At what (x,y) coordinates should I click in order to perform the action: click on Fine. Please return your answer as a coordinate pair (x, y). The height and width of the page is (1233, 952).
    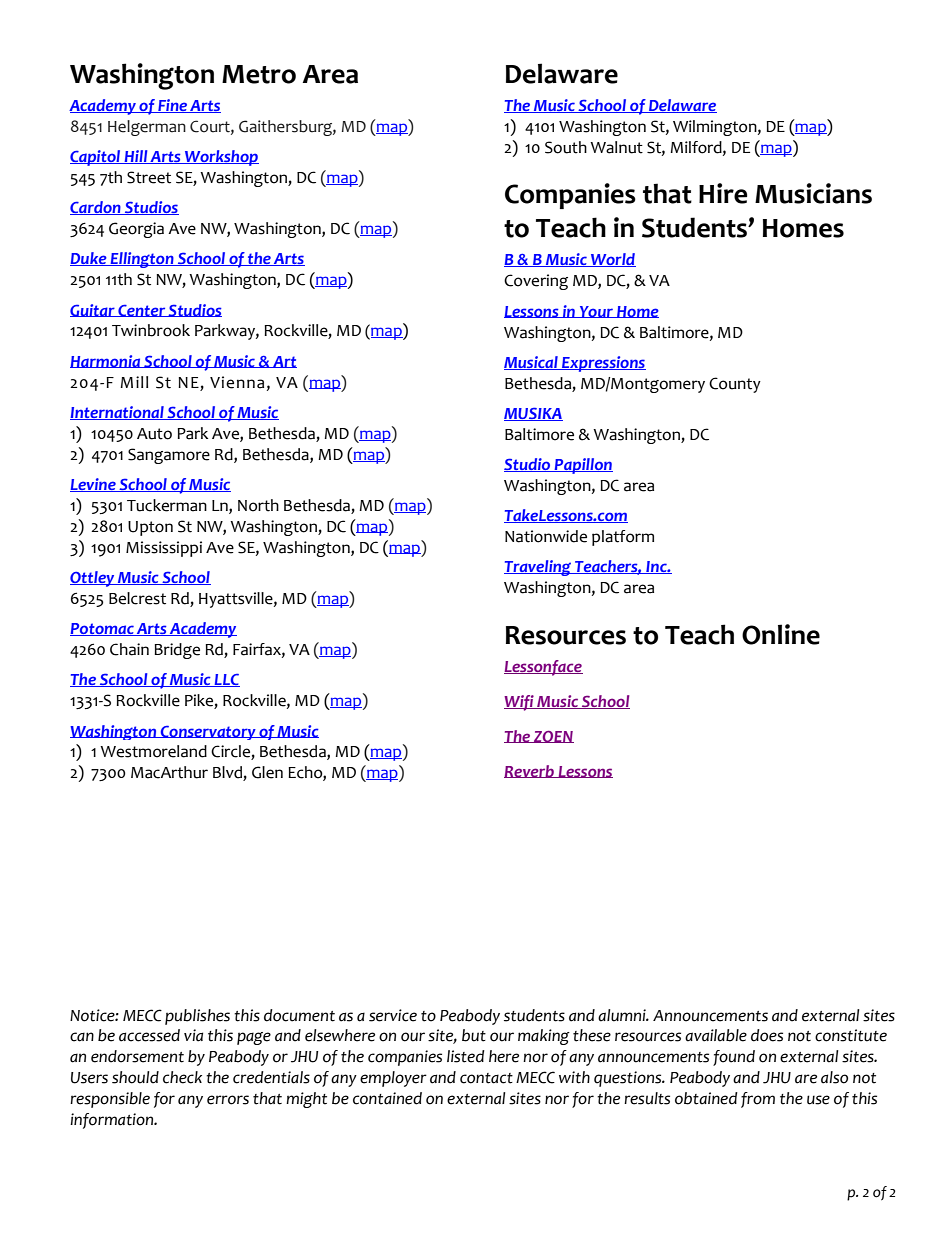
    Looking at the image, I should click on (172, 106).
